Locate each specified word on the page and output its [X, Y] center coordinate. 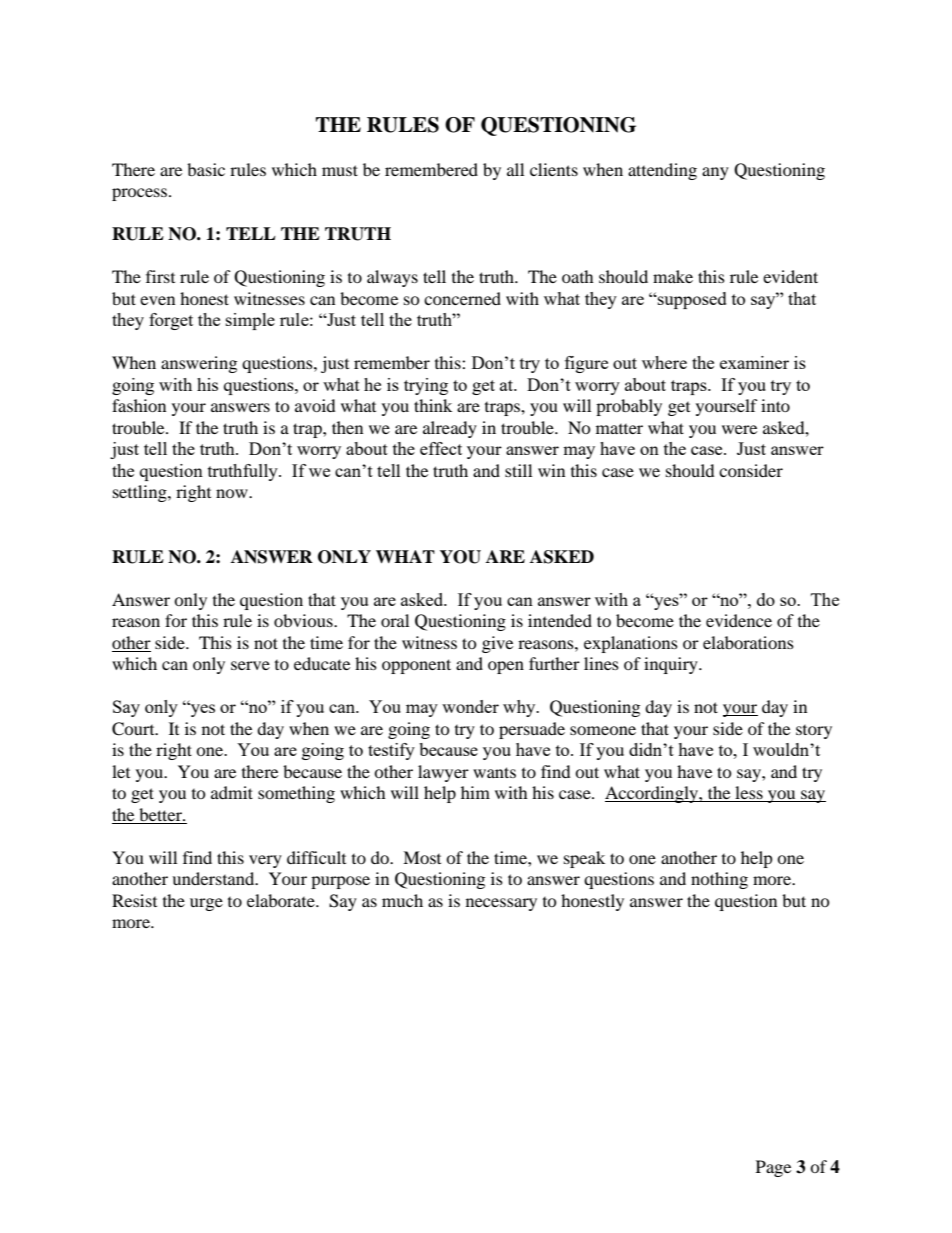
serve [250, 665]
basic [206, 169]
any [715, 173]
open [506, 667]
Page [773, 1168]
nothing [719, 880]
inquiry [672, 665]
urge [206, 904]
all [515, 169]
